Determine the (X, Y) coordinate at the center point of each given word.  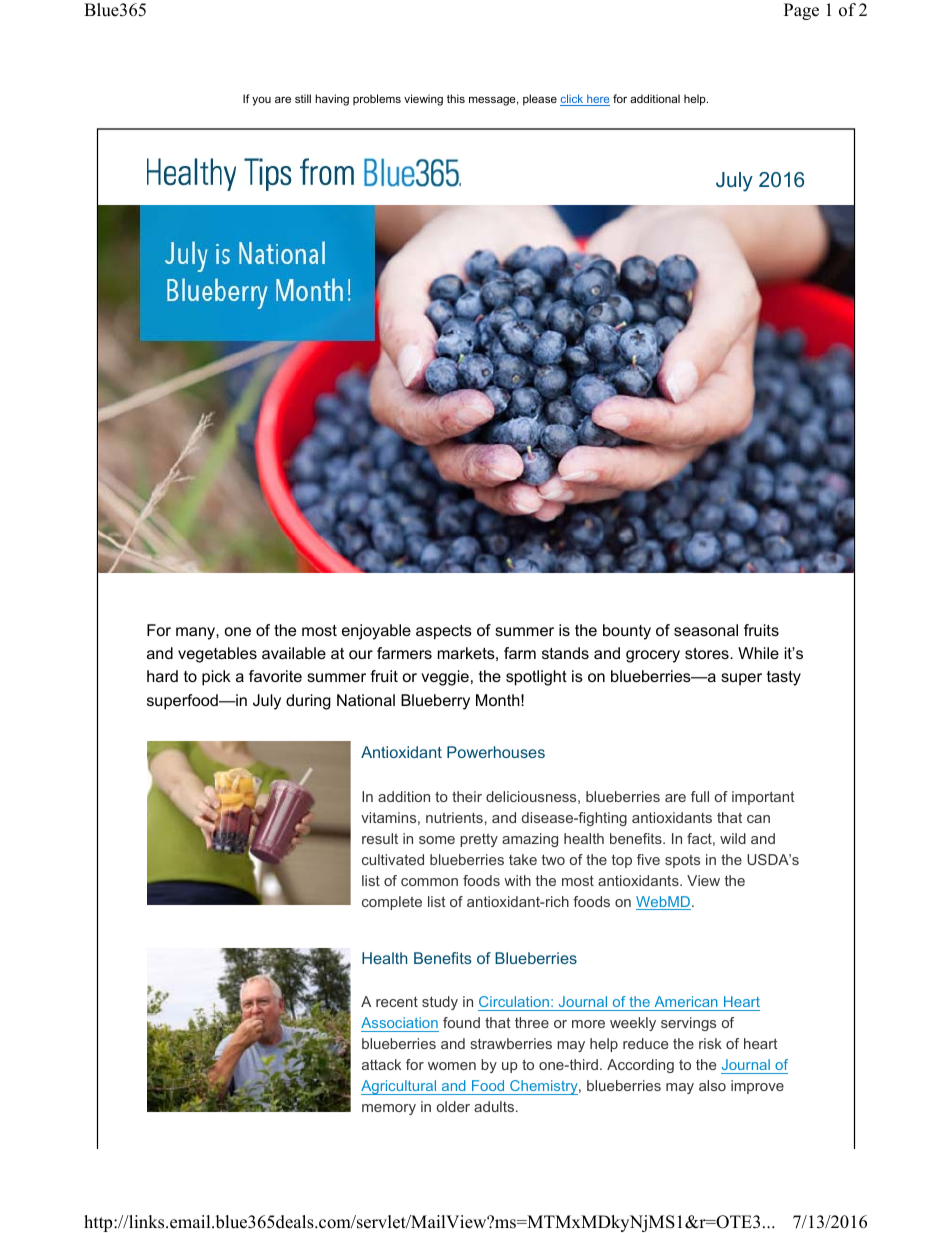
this (456, 98)
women (452, 1066)
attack (381, 1064)
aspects (444, 632)
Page (801, 11)
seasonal (706, 630)
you (261, 101)
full (700, 796)
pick (216, 678)
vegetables (217, 655)
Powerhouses (496, 752)
